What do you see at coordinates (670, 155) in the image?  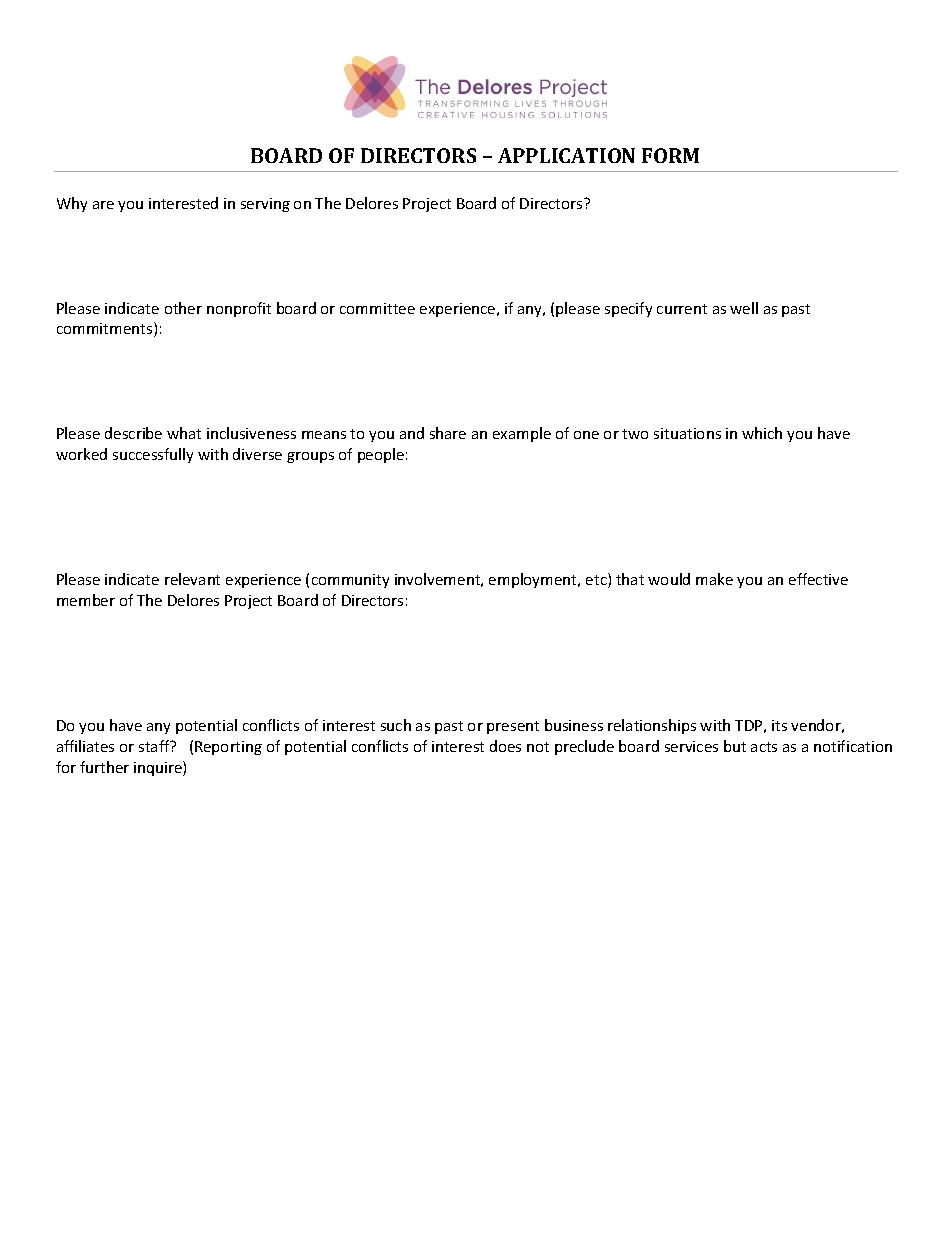 I see `FORM` at bounding box center [670, 155].
